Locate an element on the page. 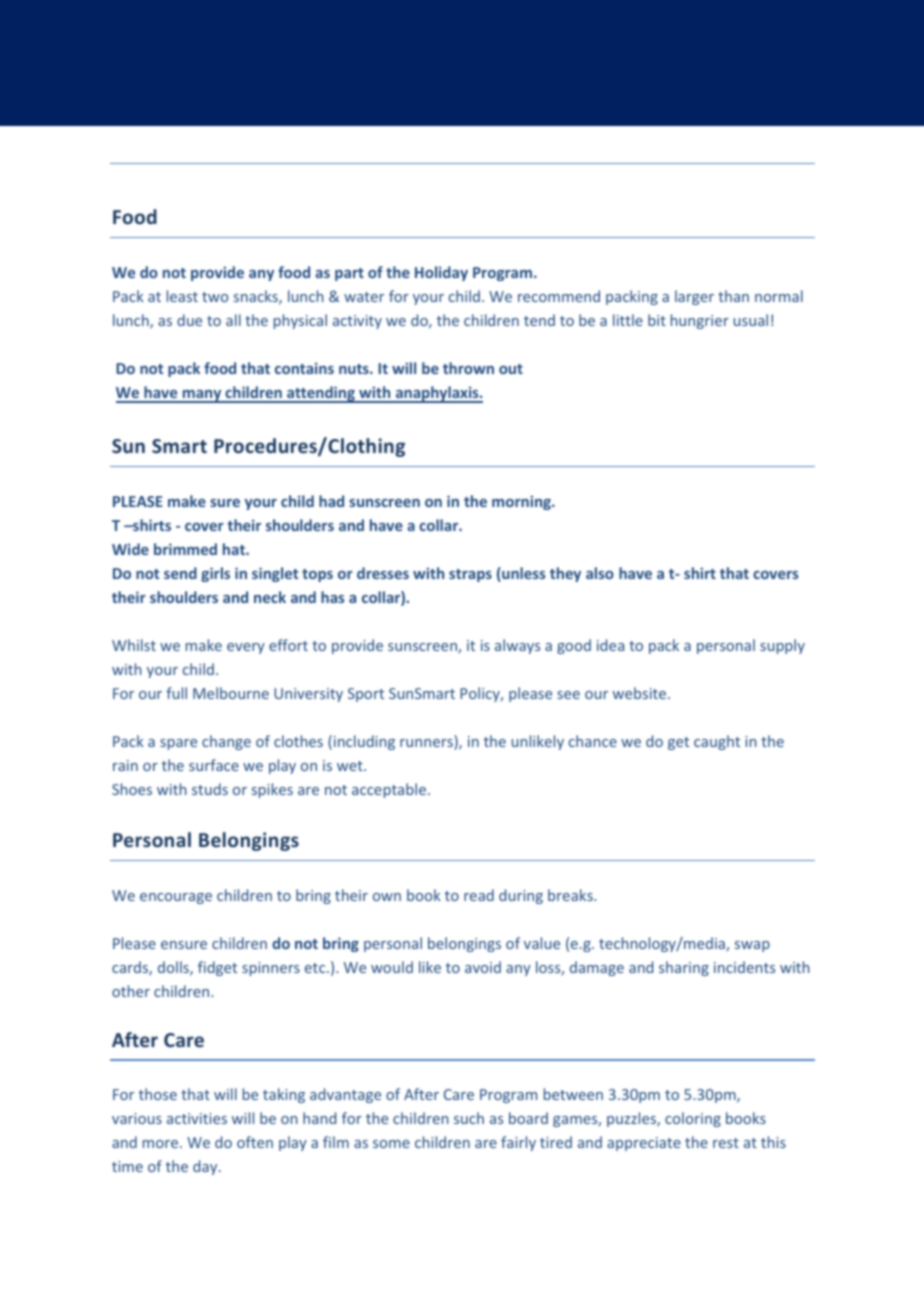 The width and height of the page is (924, 1308). such is located at coordinates (469, 1118).
